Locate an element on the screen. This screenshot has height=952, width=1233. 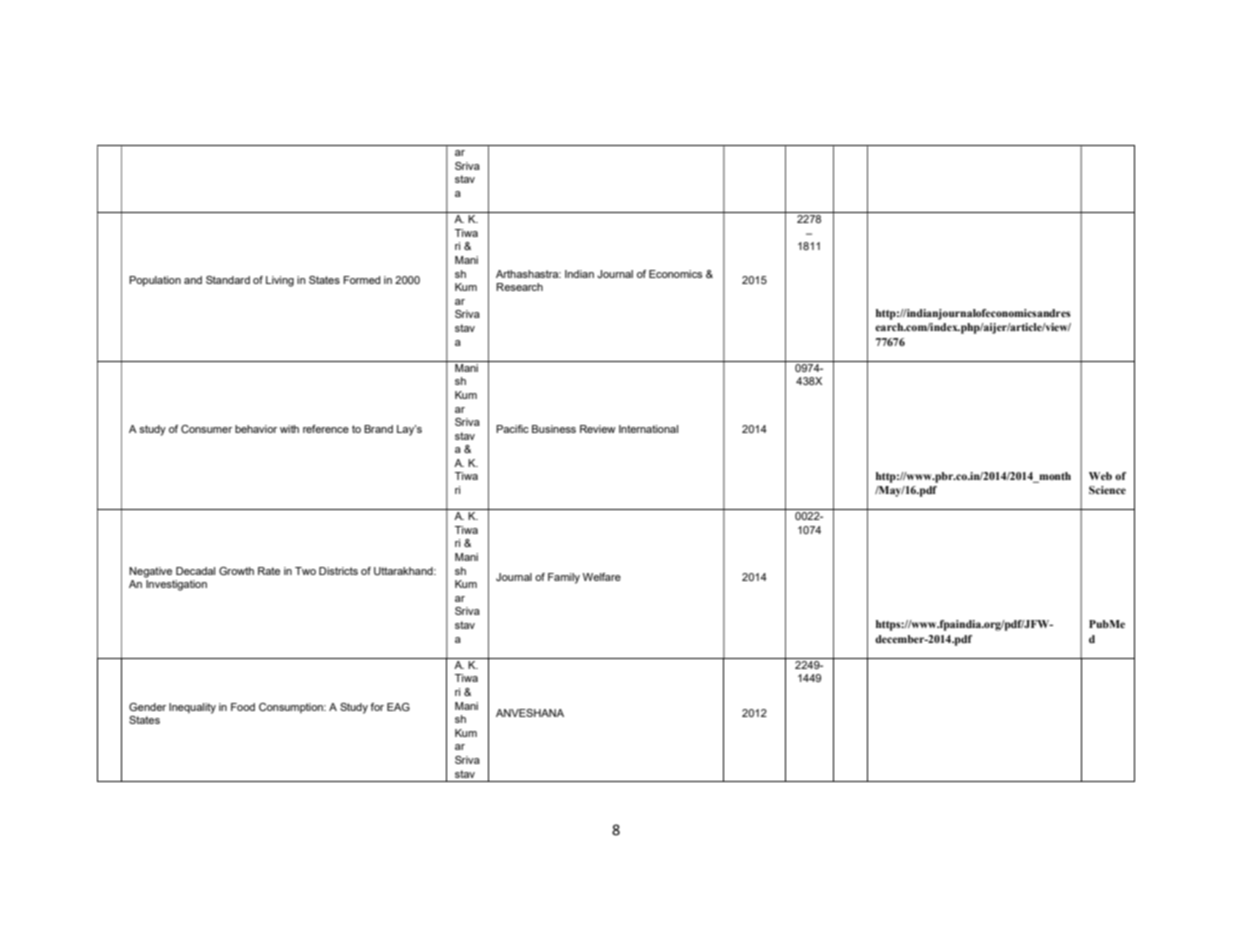
Investigation is located at coordinates (176, 585).
